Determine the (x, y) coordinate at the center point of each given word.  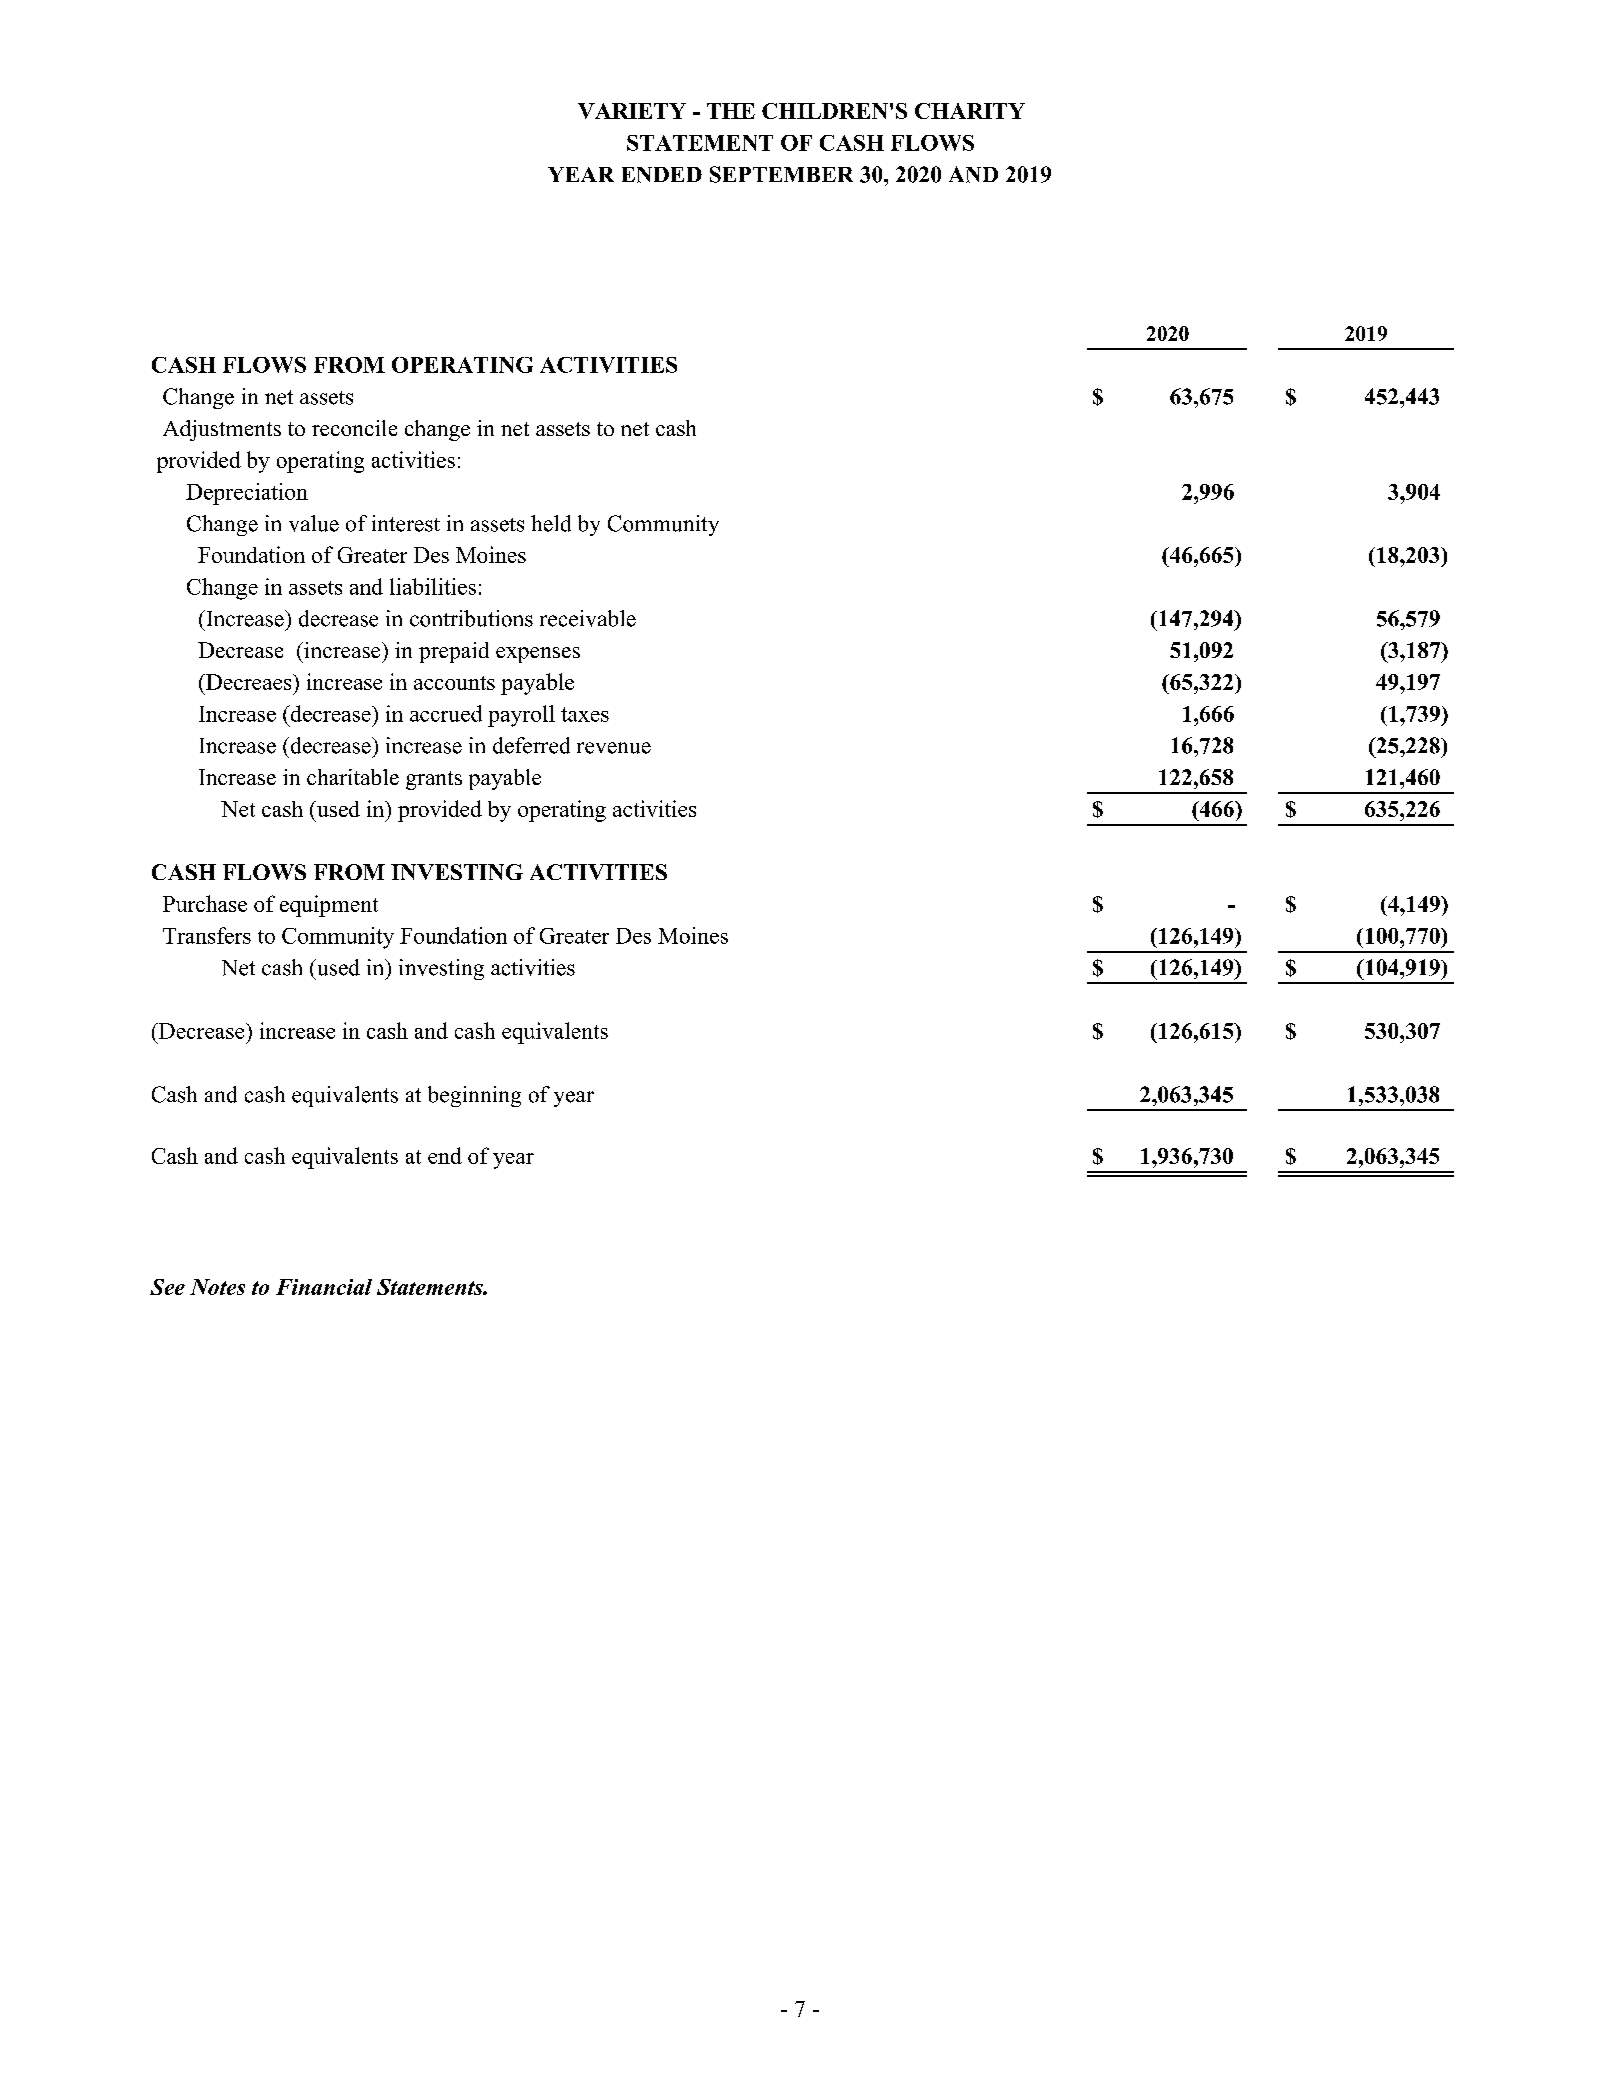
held (551, 523)
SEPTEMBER (781, 174)
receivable (588, 618)
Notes (217, 1287)
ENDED (662, 175)
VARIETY (632, 111)
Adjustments (222, 430)
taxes (585, 714)
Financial (324, 1287)
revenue (614, 748)
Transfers (207, 935)
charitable (353, 777)
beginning (474, 1096)
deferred (531, 745)
